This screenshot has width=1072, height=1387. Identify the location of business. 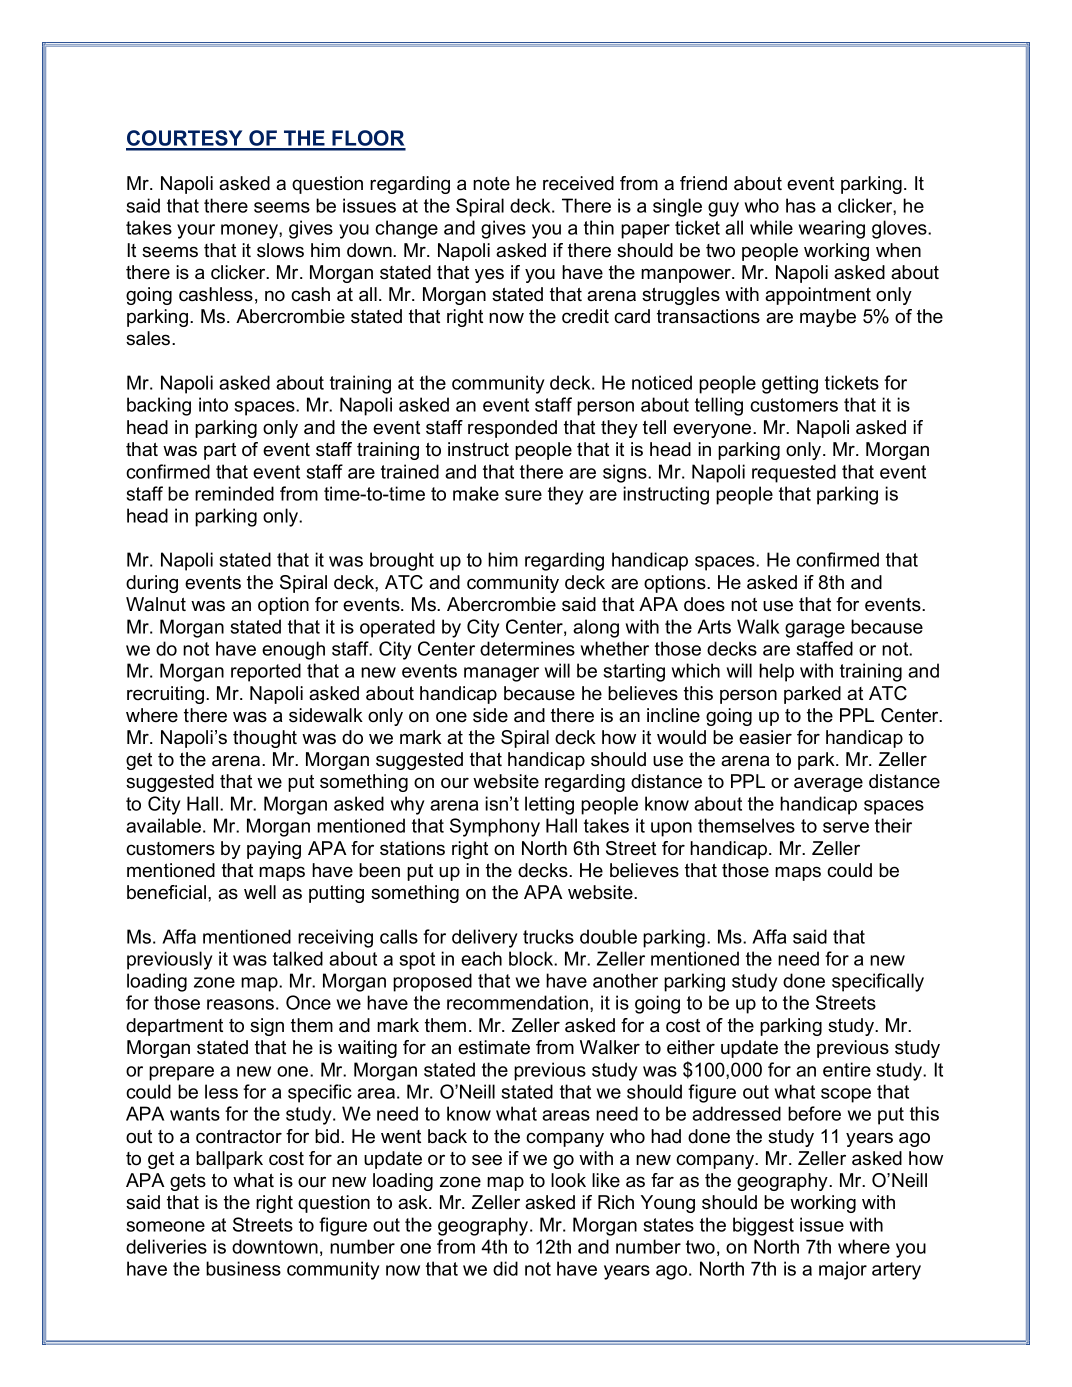
(243, 1268).
